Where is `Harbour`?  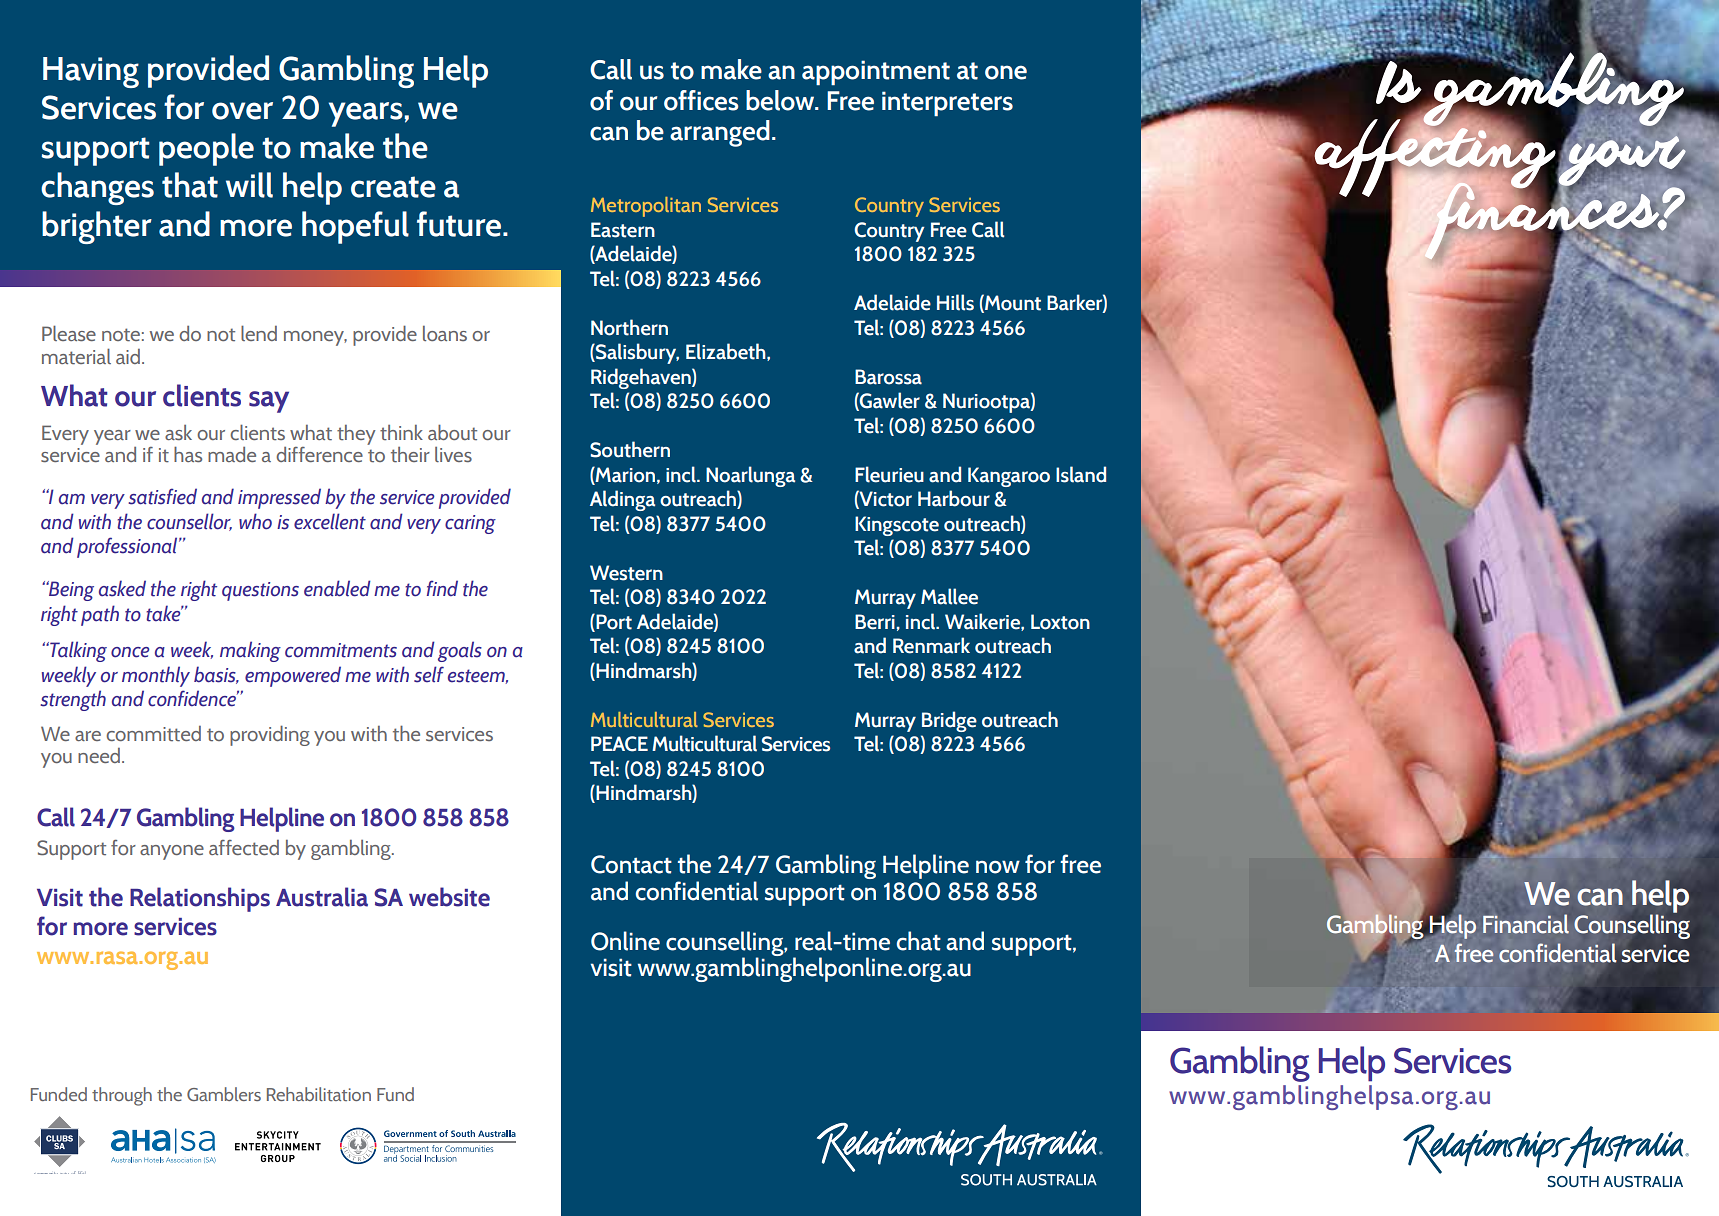
Harbour is located at coordinates (954, 498).
